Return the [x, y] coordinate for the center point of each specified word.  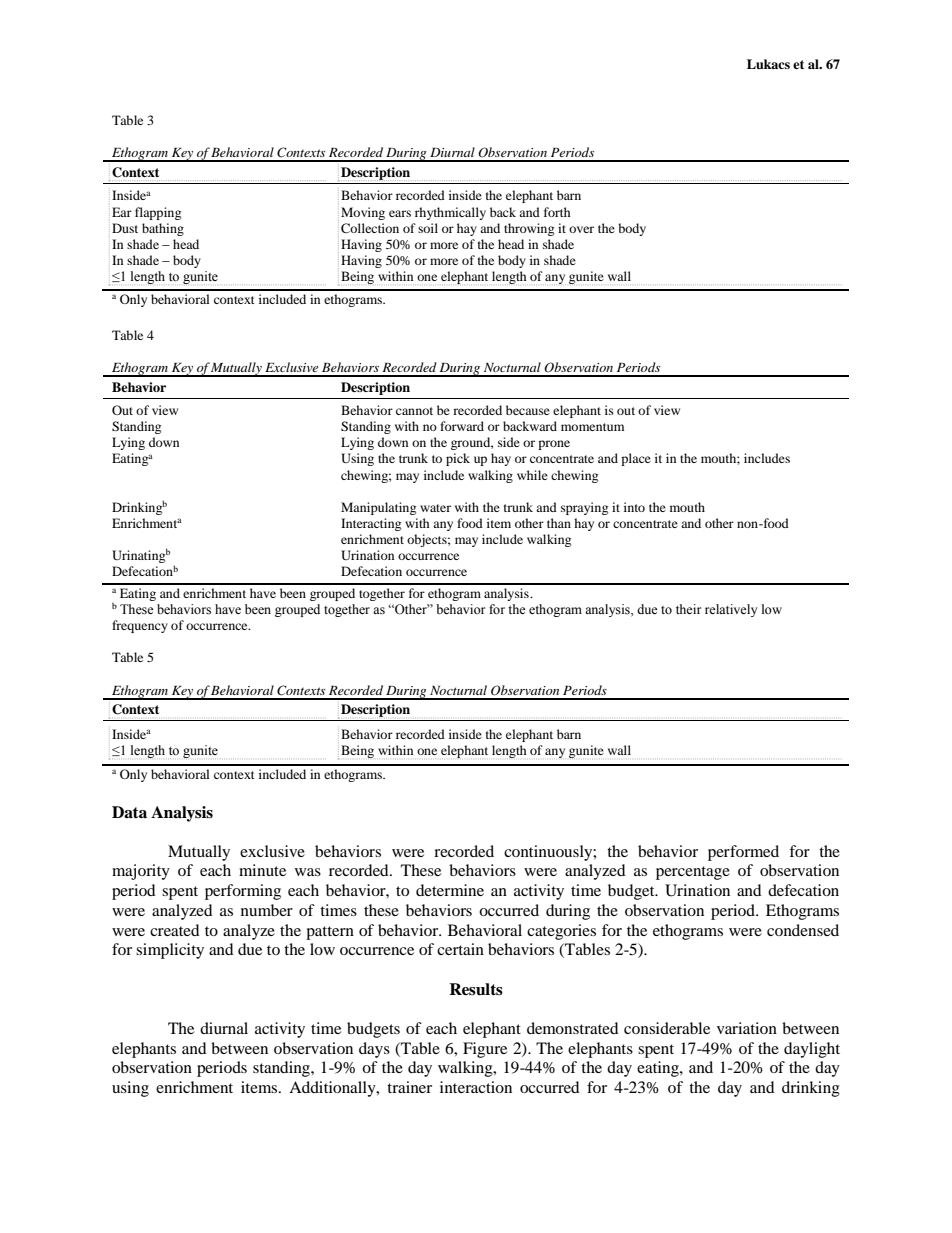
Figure [485, 1050]
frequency [140, 626]
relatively [731, 610]
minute [262, 870]
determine [450, 890]
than [559, 523]
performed [743, 853]
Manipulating [378, 508]
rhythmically [450, 213]
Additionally [333, 1089]
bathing [163, 229]
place [636, 459]
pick [458, 459]
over [581, 229]
